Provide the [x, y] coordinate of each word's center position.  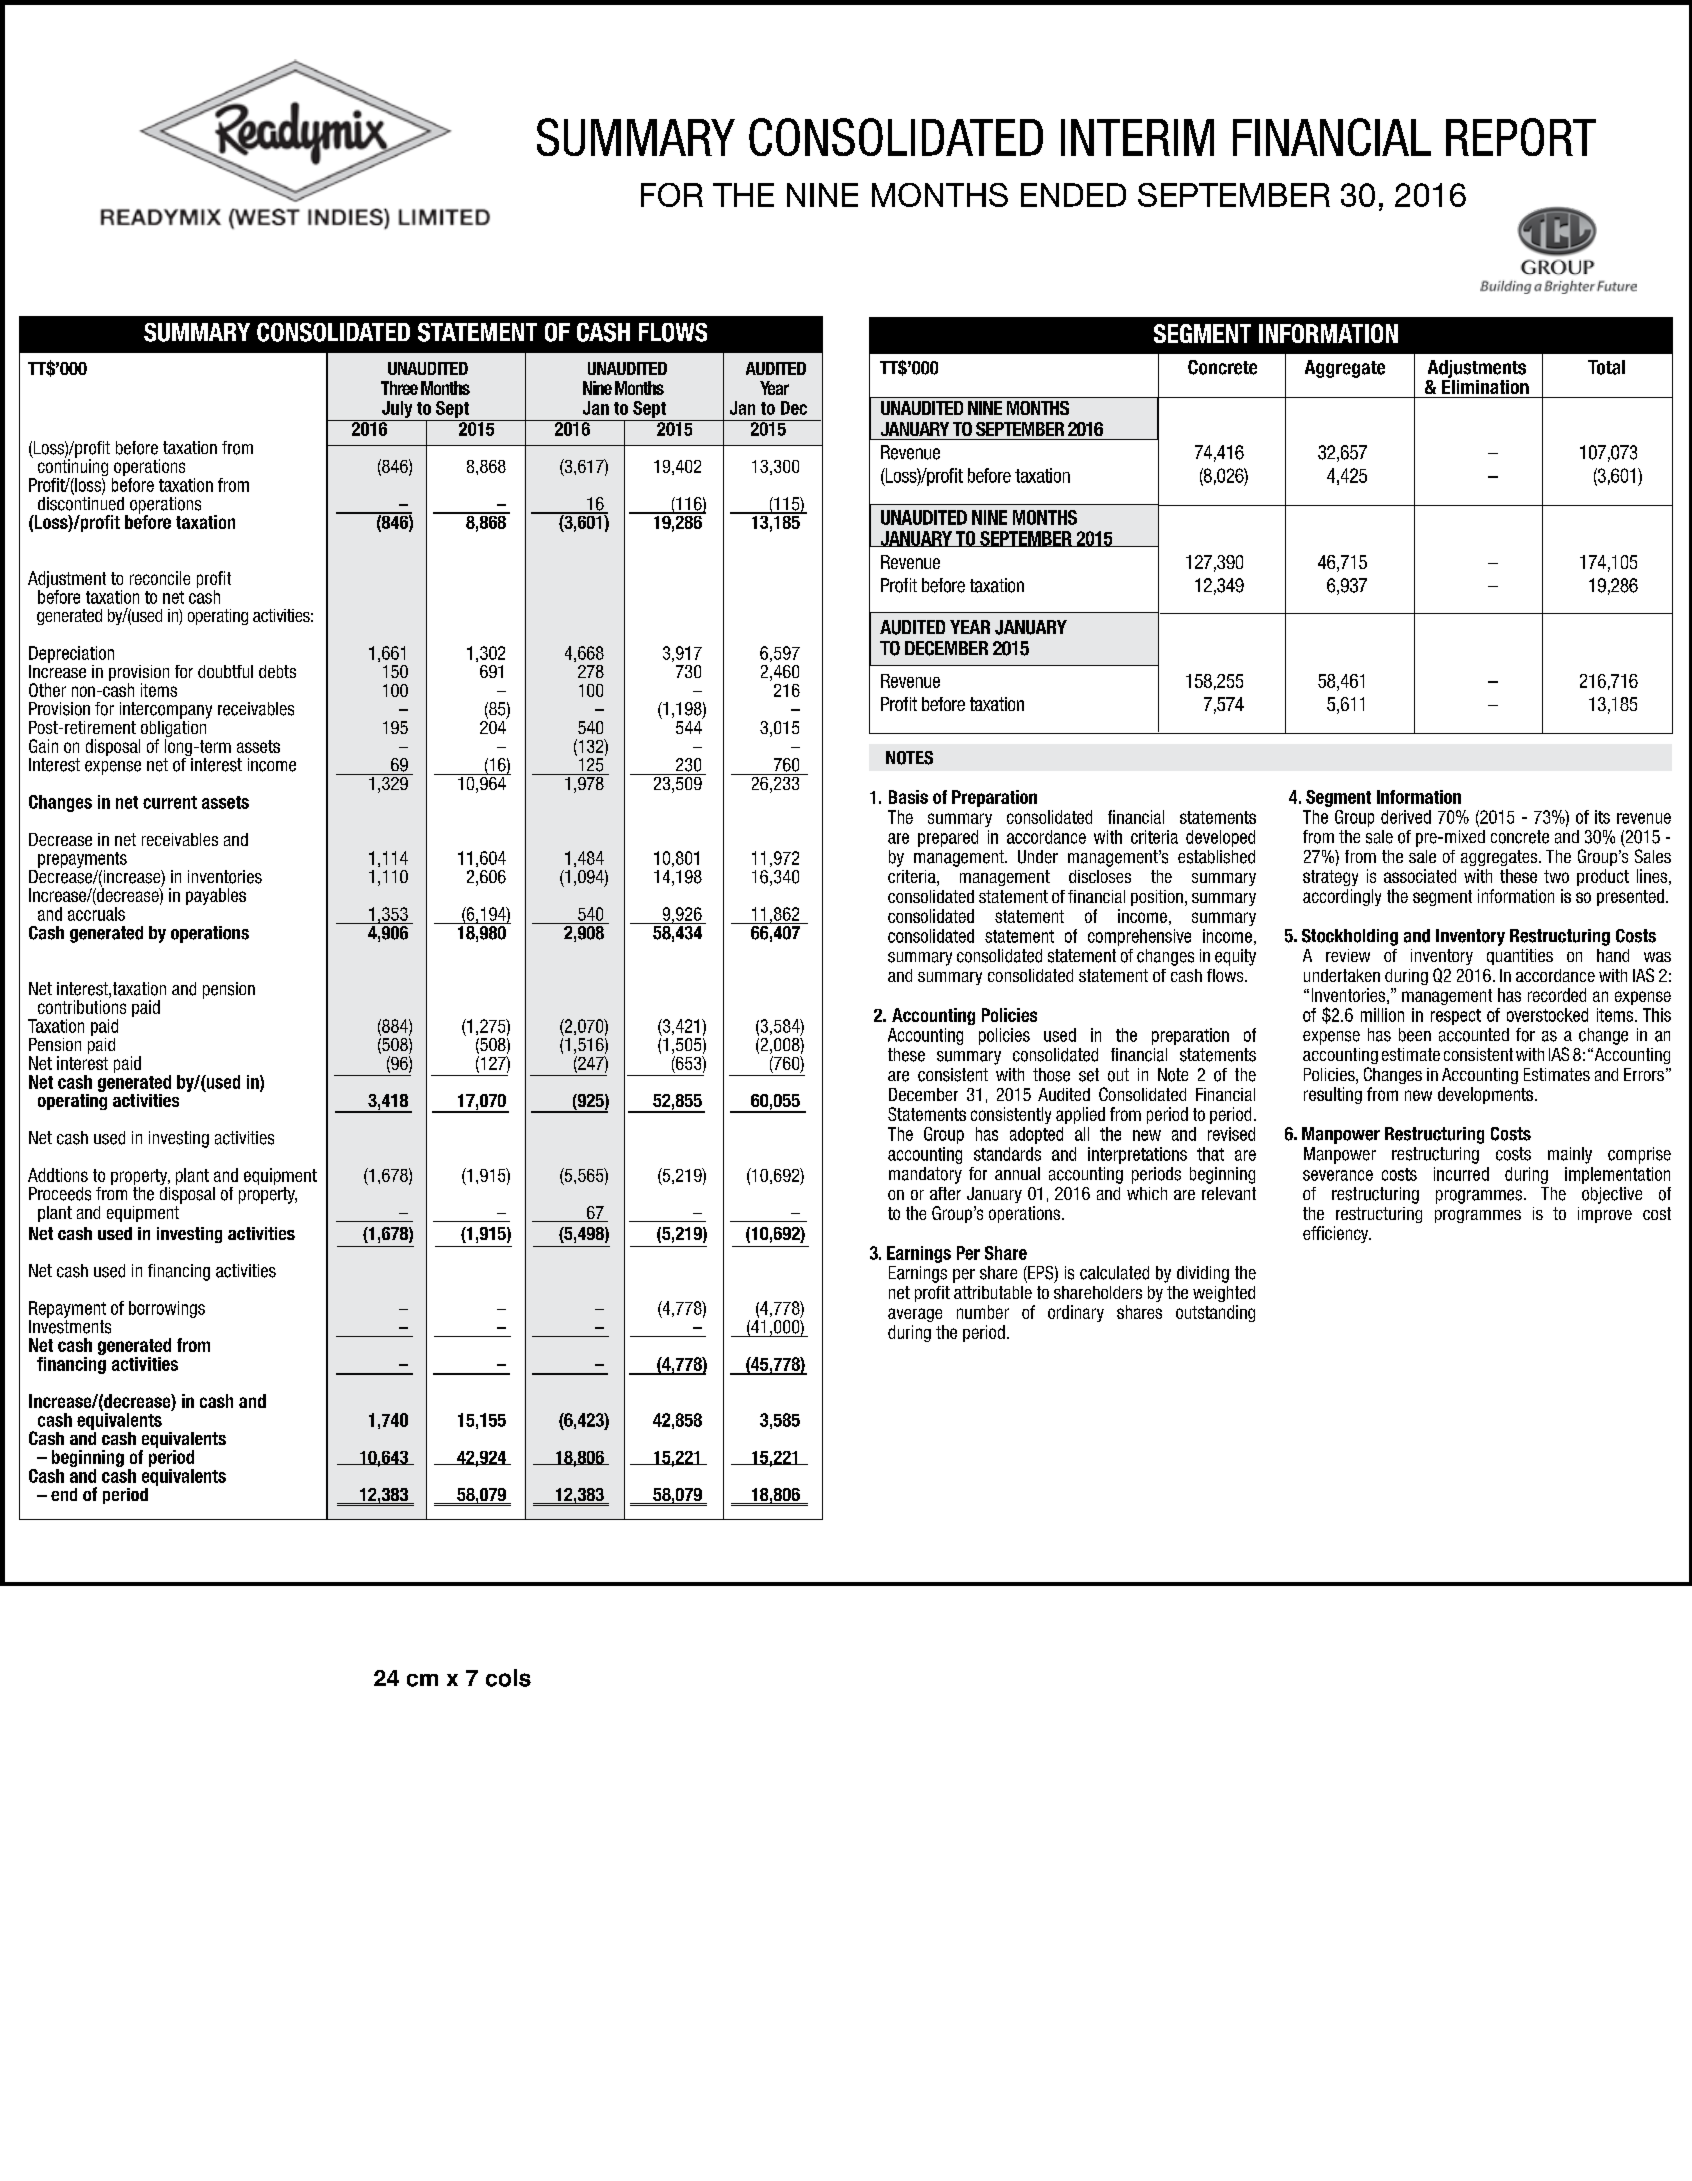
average [915, 1315]
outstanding [1215, 1313]
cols [508, 1678]
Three [399, 388]
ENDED [1073, 195]
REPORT [1521, 137]
